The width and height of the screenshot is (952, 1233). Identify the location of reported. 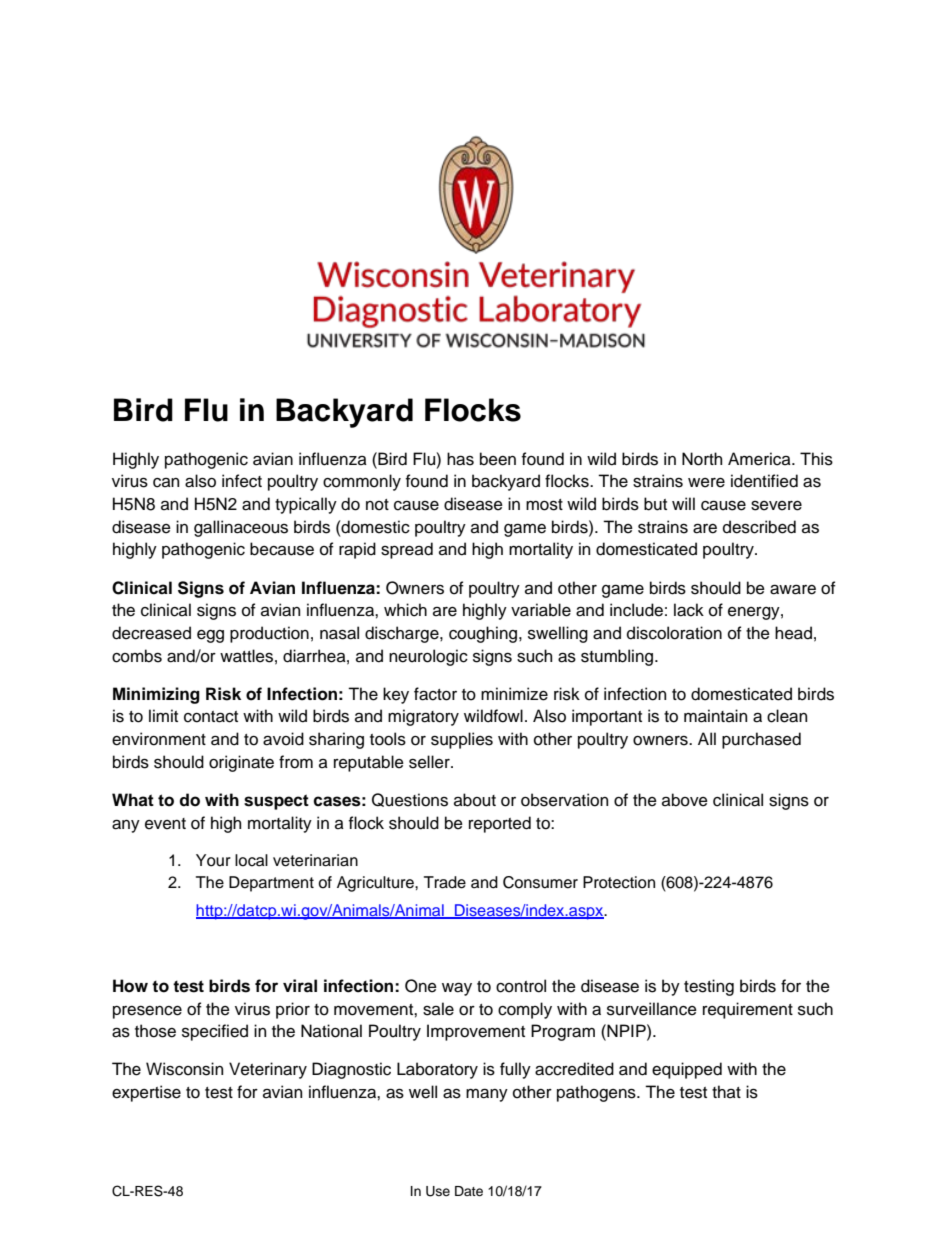
(500, 824).
